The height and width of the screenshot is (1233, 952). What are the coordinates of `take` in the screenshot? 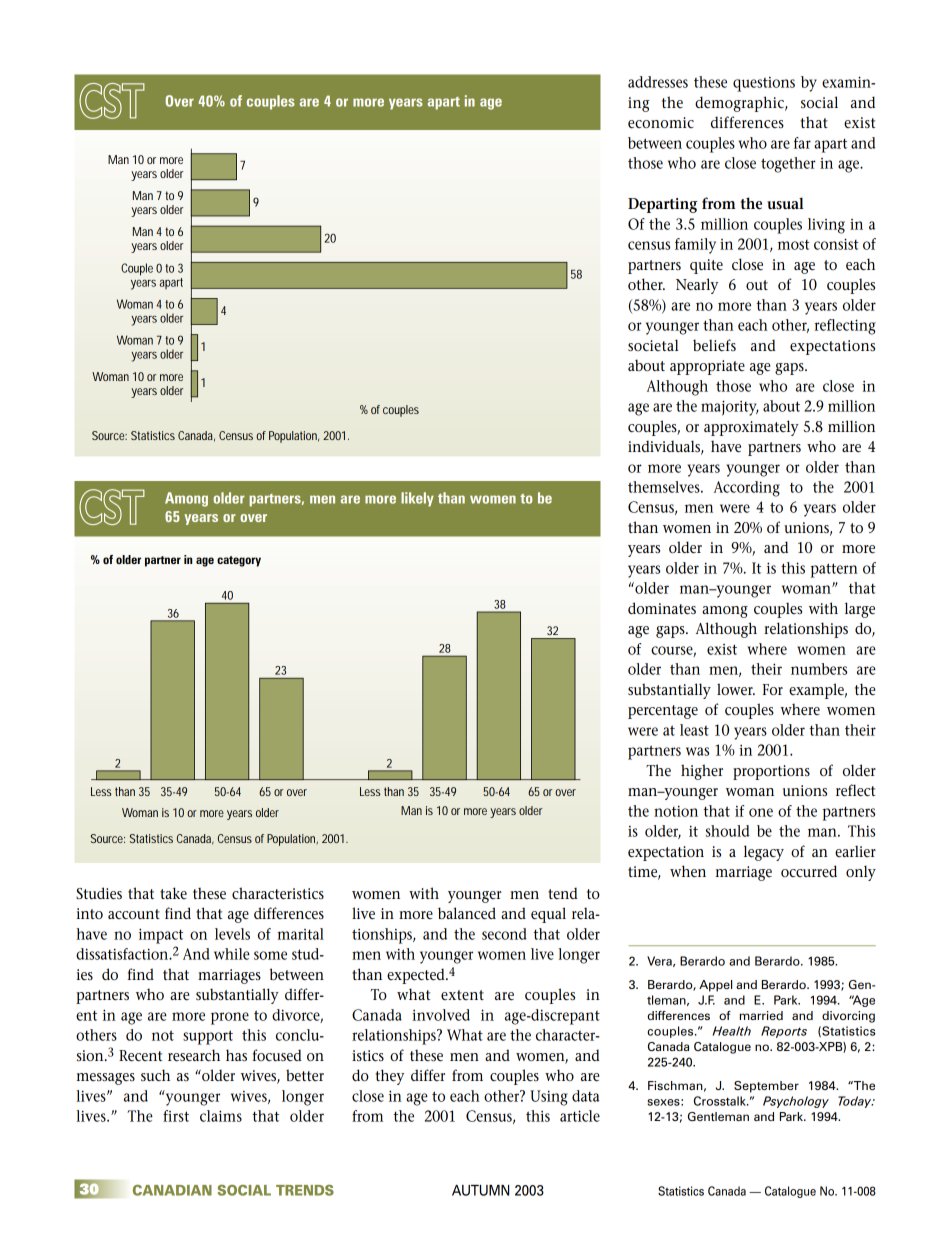 It's located at (173, 893).
